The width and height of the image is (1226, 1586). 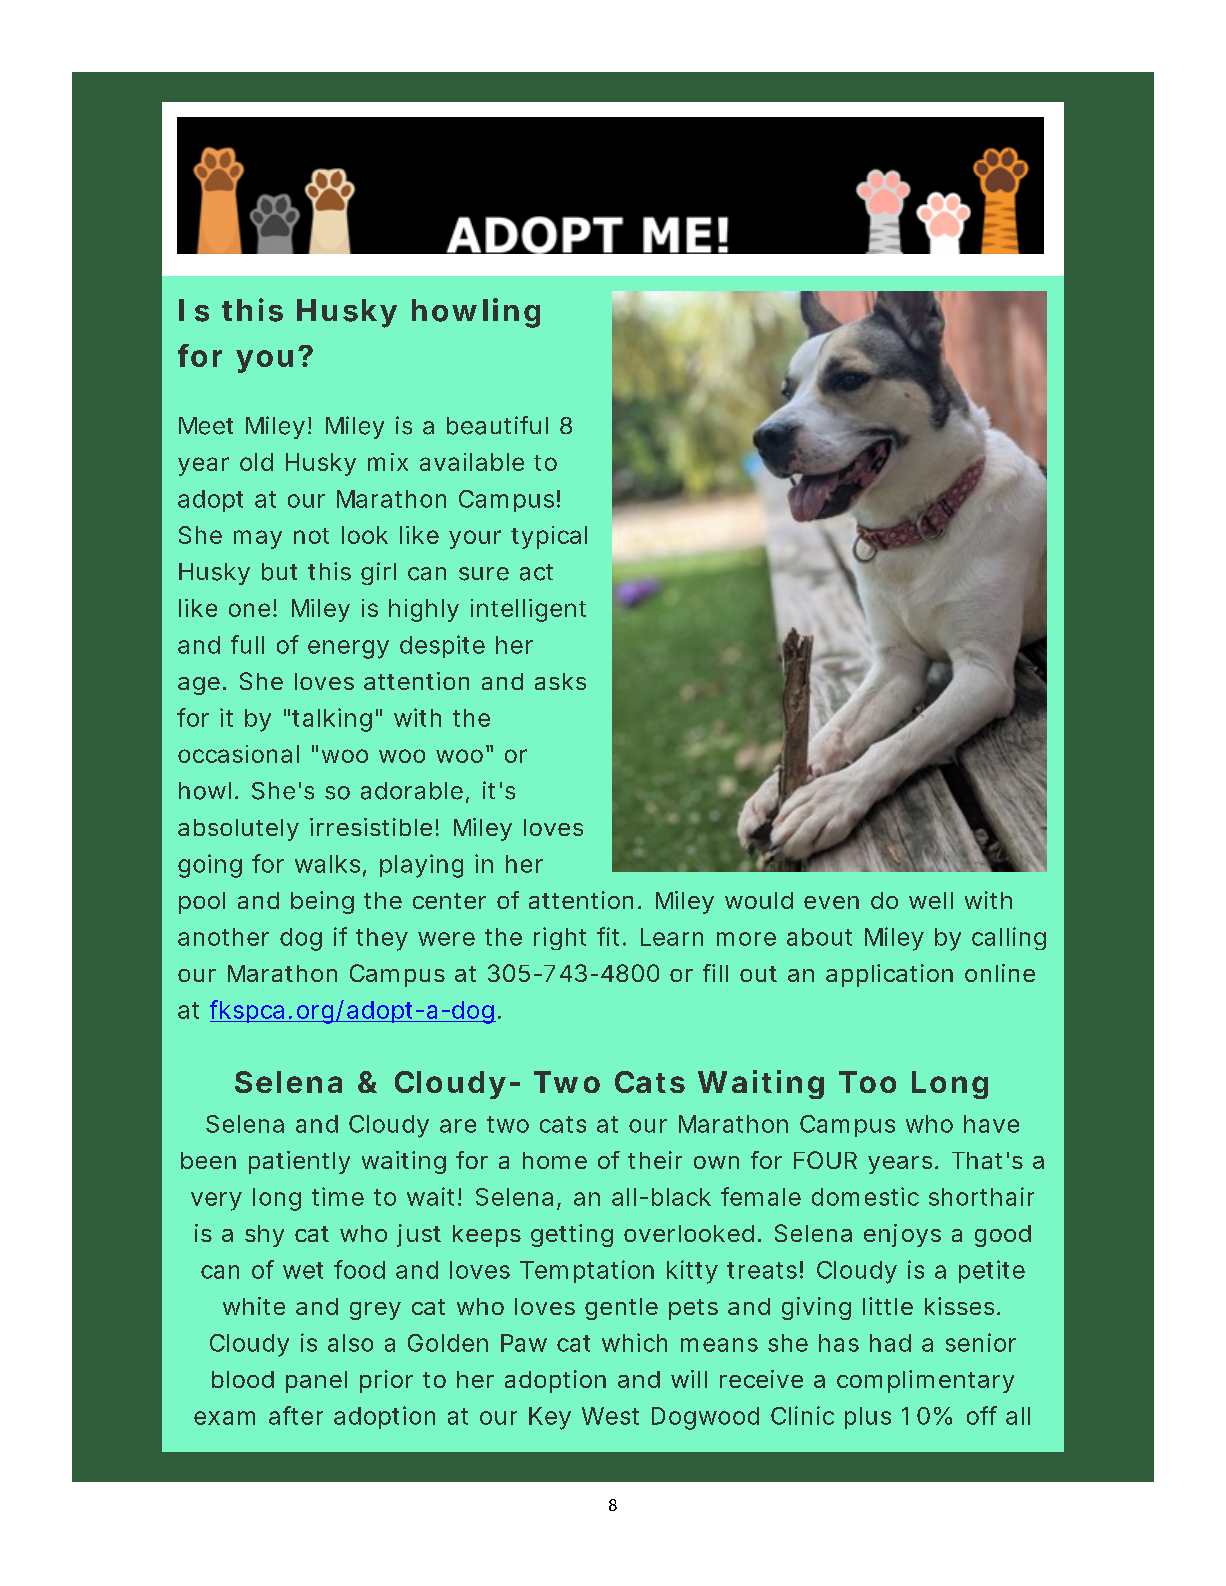 What do you see at coordinates (238, 754) in the image?
I see `occasional` at bounding box center [238, 754].
